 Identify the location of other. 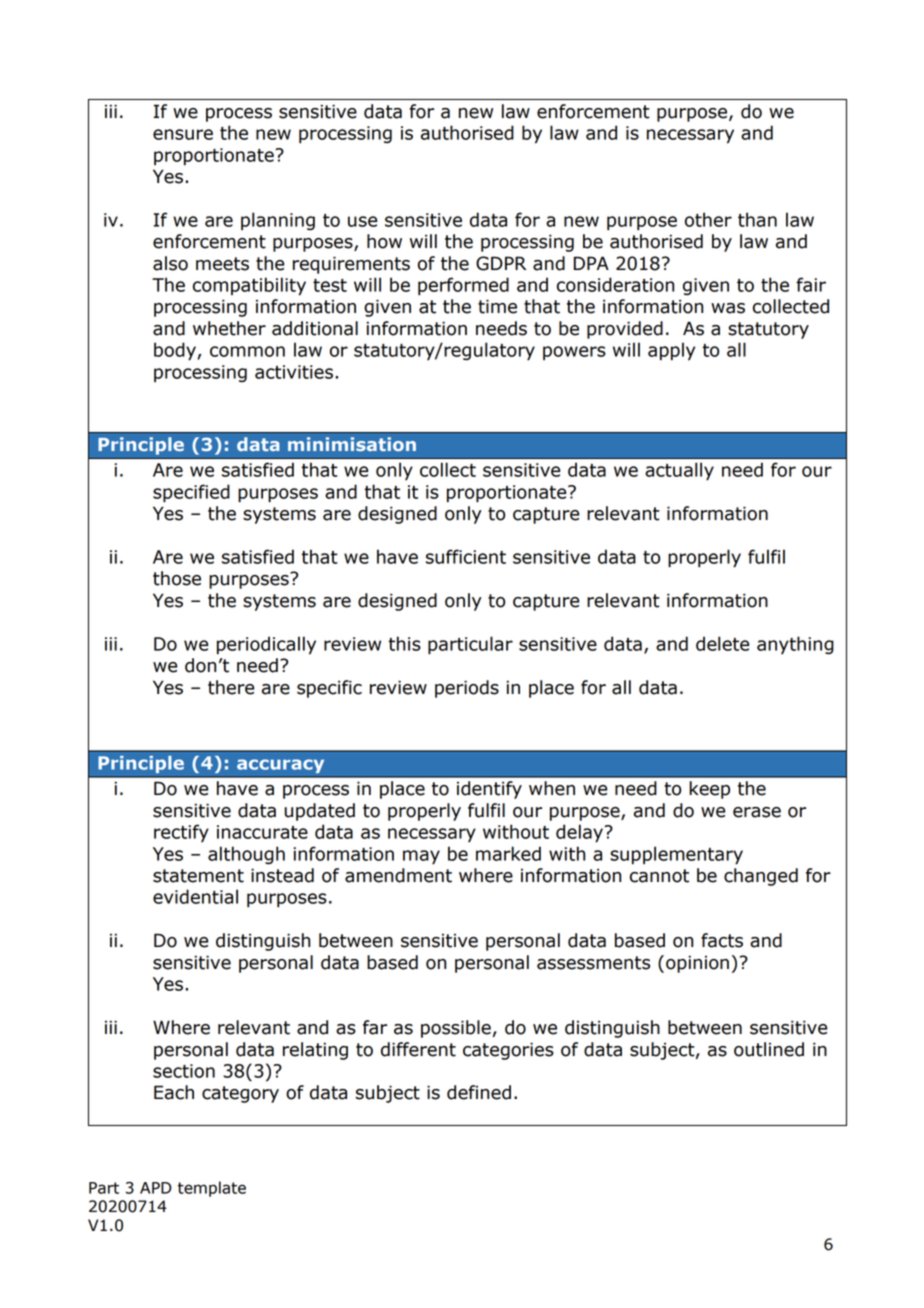
(708, 219).
